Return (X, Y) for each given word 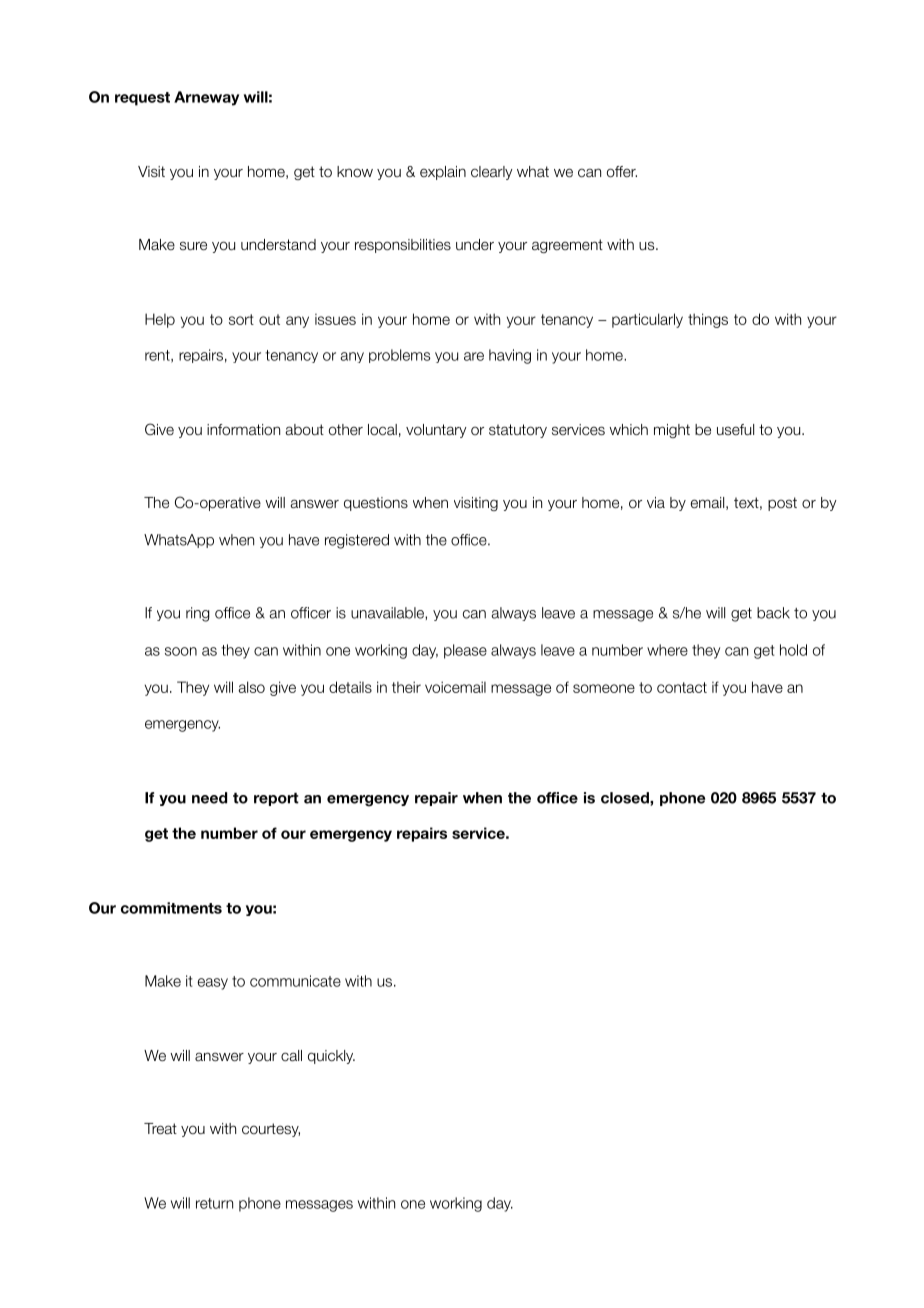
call (291, 1055)
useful (735, 429)
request (142, 99)
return (214, 1203)
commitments (171, 908)
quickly (331, 1057)
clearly (492, 173)
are (474, 356)
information (243, 430)
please (465, 651)
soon (181, 651)
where (667, 650)
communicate (295, 981)
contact (682, 687)
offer (622, 172)
